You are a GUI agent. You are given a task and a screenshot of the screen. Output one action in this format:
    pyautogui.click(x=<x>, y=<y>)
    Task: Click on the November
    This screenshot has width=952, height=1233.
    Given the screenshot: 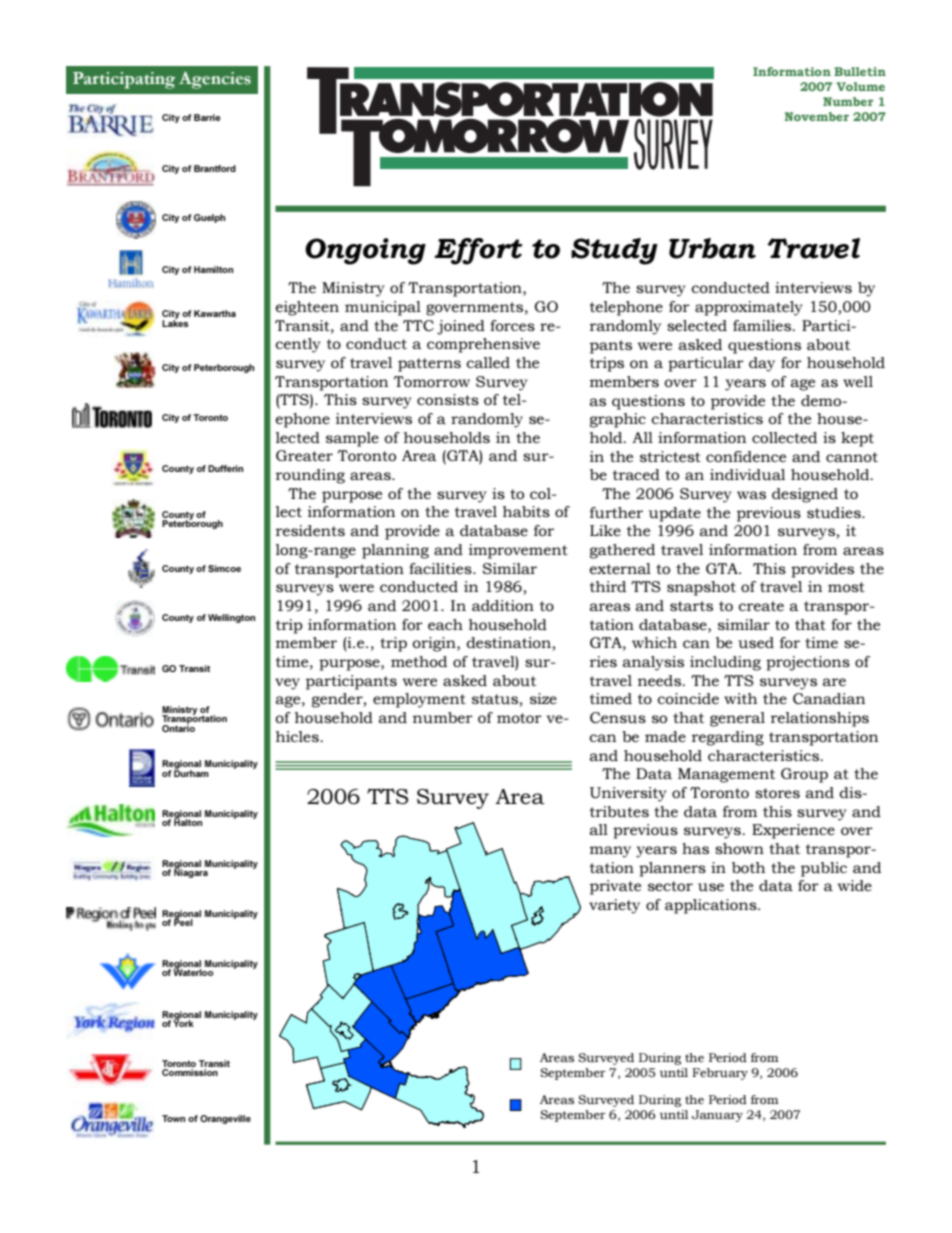 What is the action you would take?
    pyautogui.click(x=816, y=116)
